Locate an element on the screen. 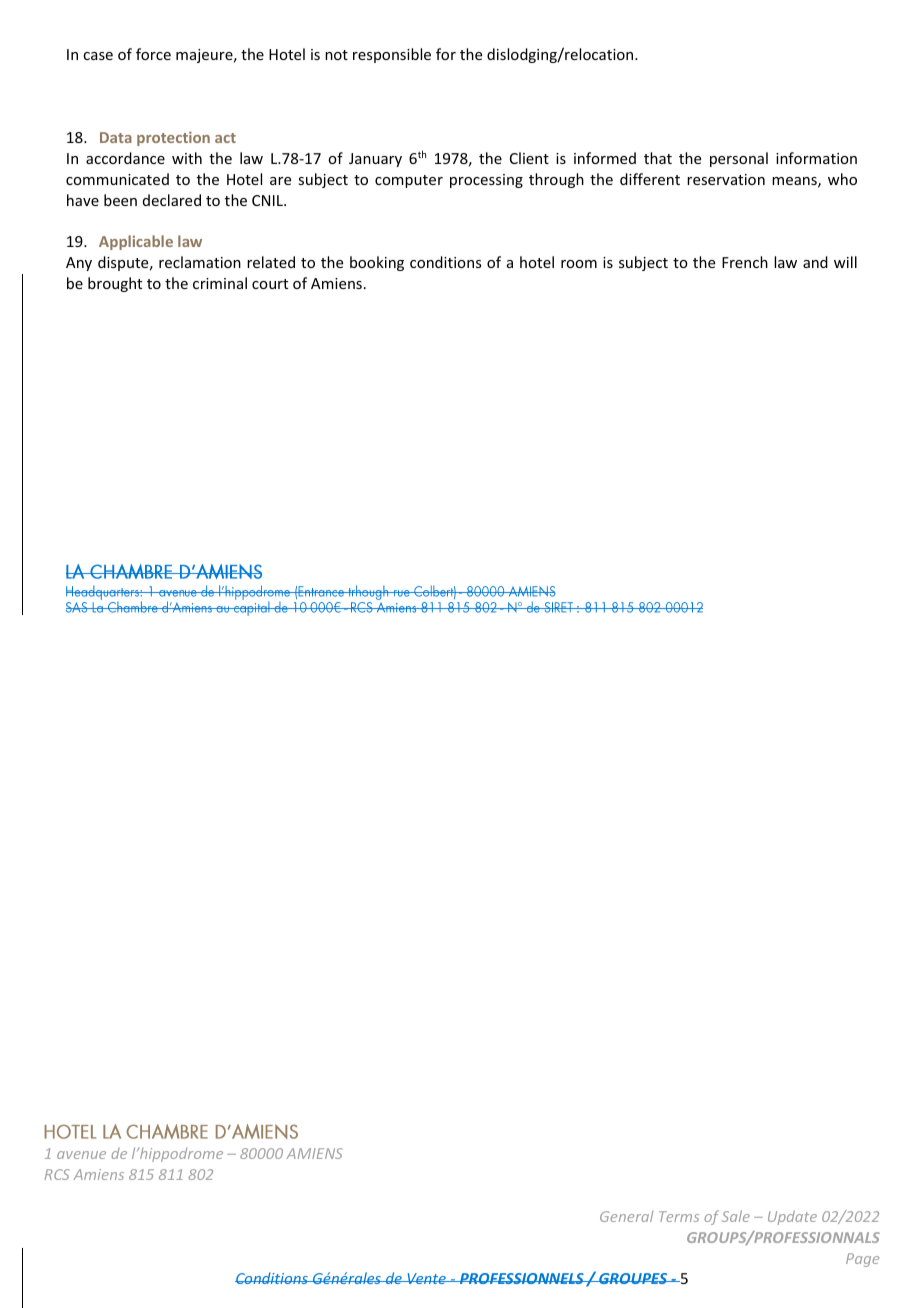  personal is located at coordinates (739, 159).
